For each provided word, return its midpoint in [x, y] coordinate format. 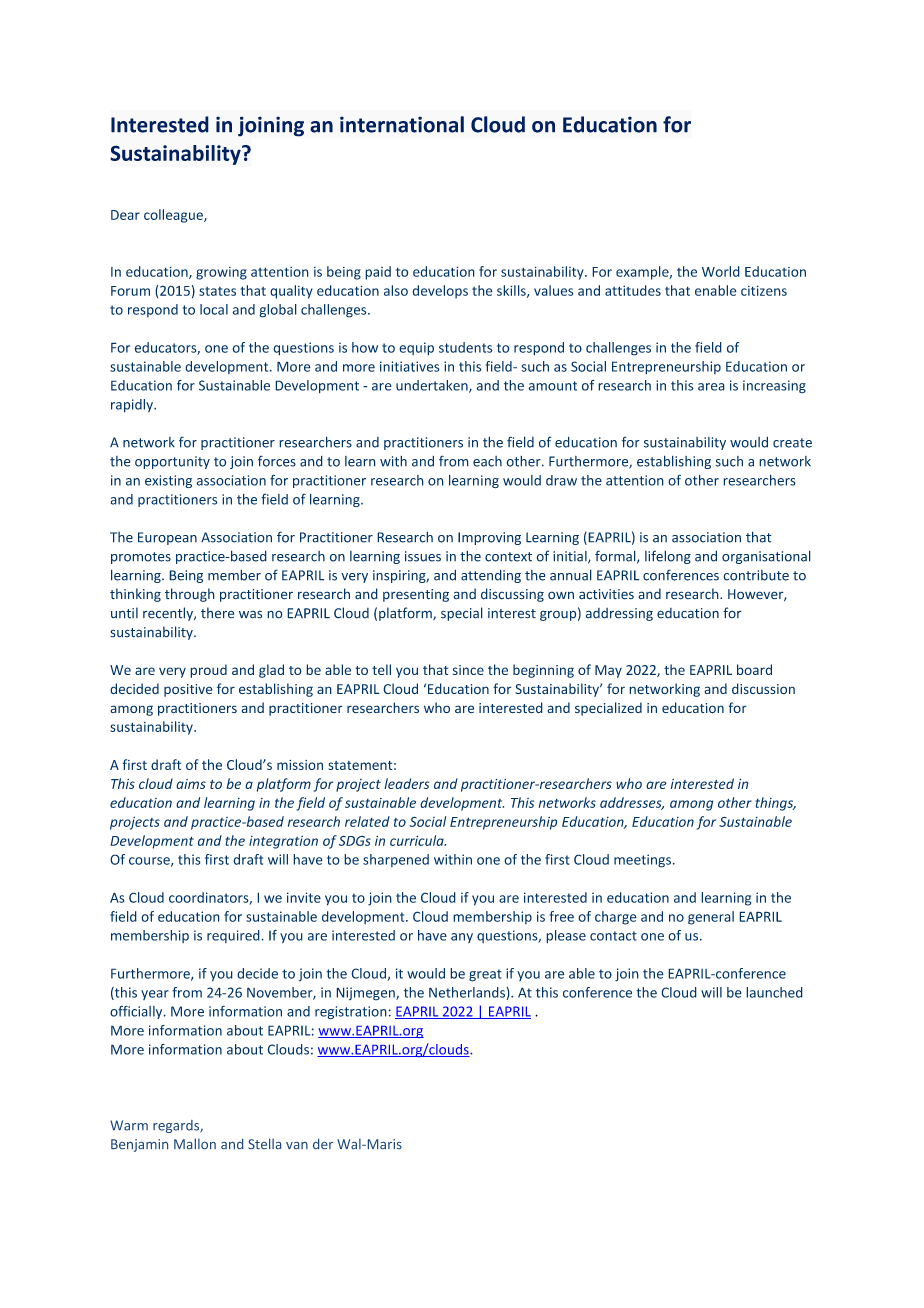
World [721, 271]
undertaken [433, 386]
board [754, 669]
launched [774, 992]
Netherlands [468, 993]
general [711, 918]
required [234, 936]
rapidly [133, 406]
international [402, 124]
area [711, 387]
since [468, 670]
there [217, 613]
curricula [418, 840]
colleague [174, 216]
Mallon [195, 1143]
